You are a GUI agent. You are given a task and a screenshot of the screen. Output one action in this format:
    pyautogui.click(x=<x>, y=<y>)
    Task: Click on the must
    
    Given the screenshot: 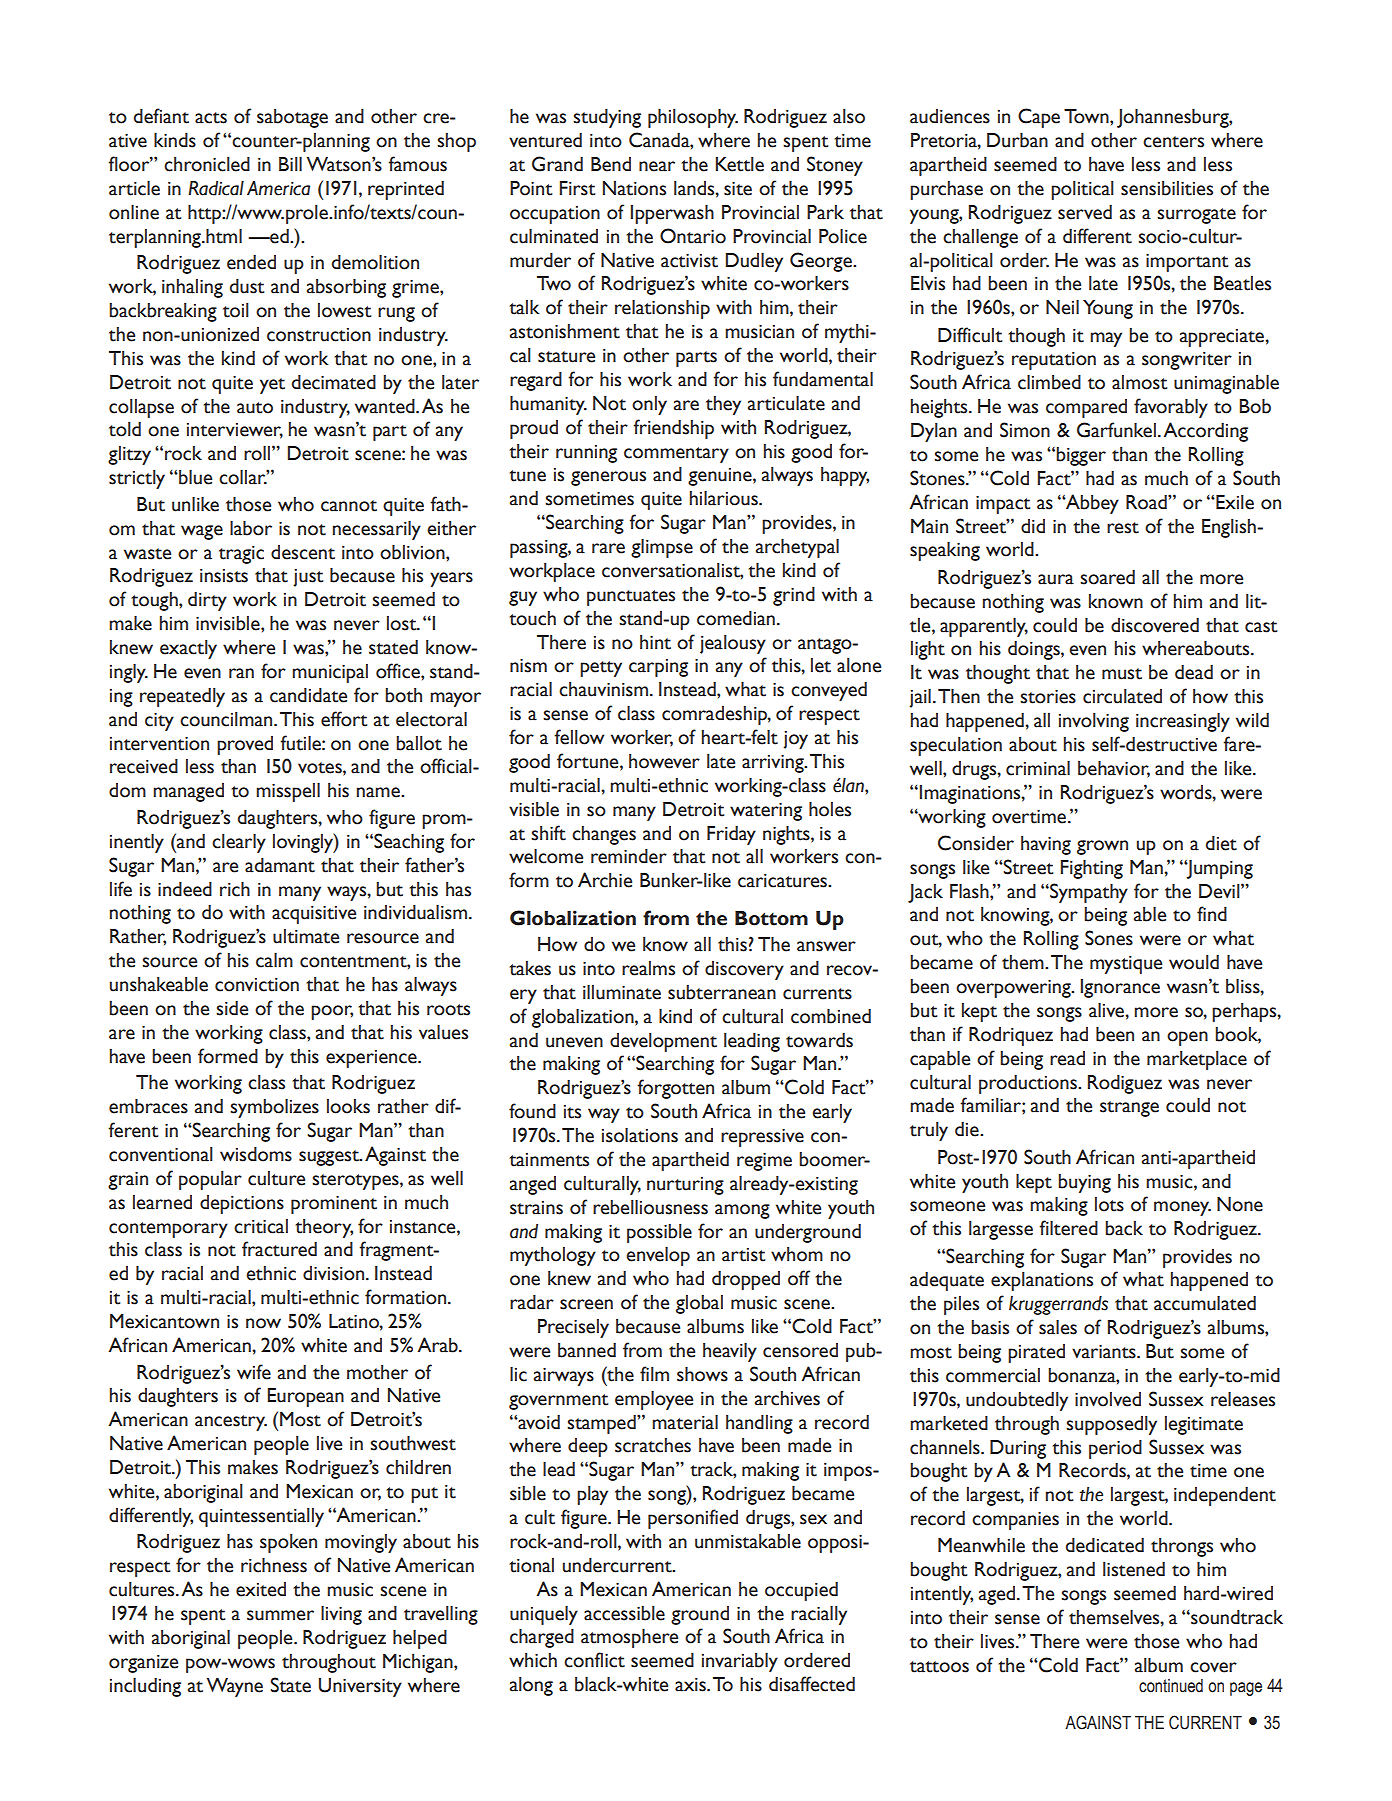 What is the action you would take?
    pyautogui.click(x=1122, y=674)
